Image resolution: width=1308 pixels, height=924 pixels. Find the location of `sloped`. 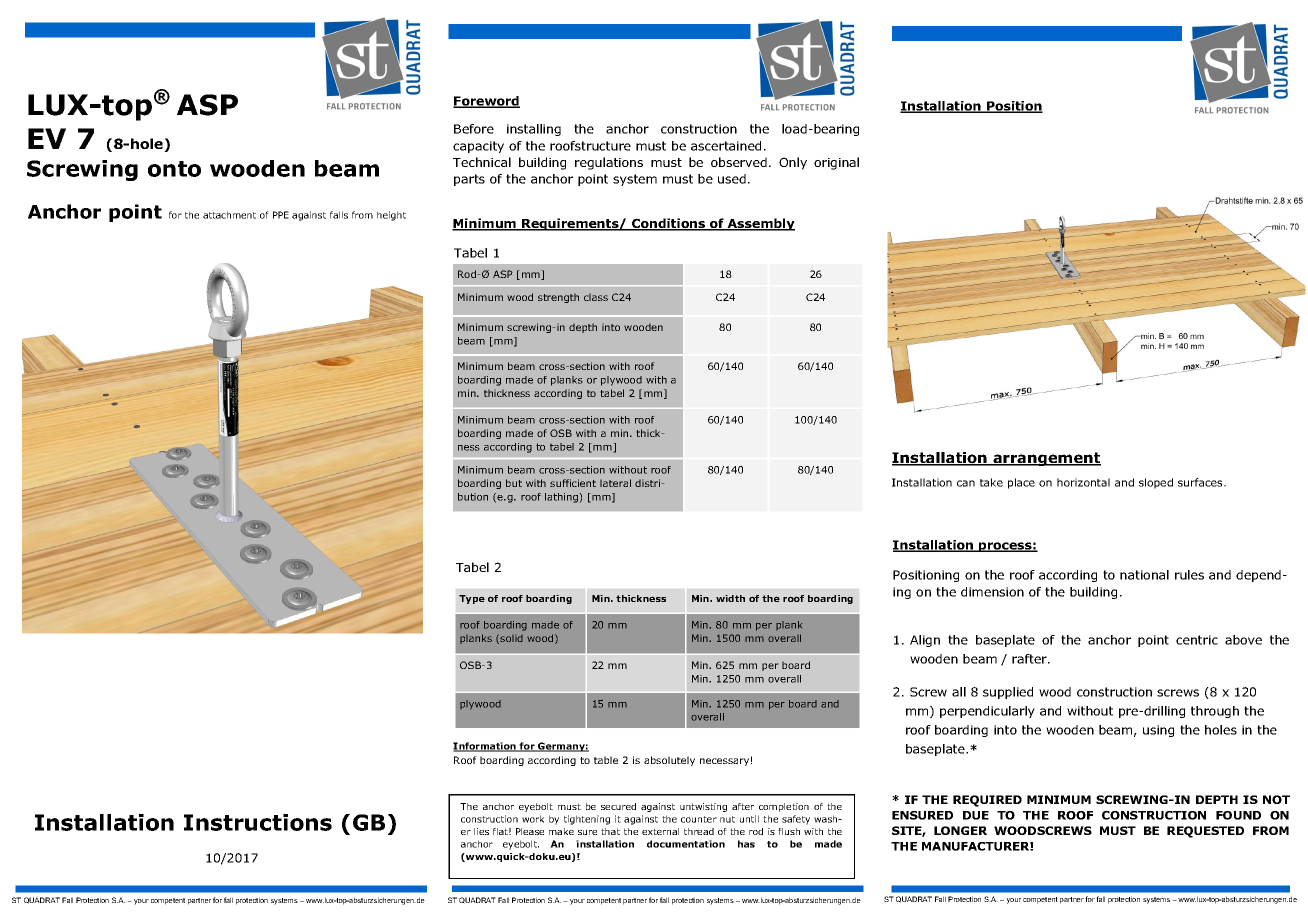

sloped is located at coordinates (1156, 483).
